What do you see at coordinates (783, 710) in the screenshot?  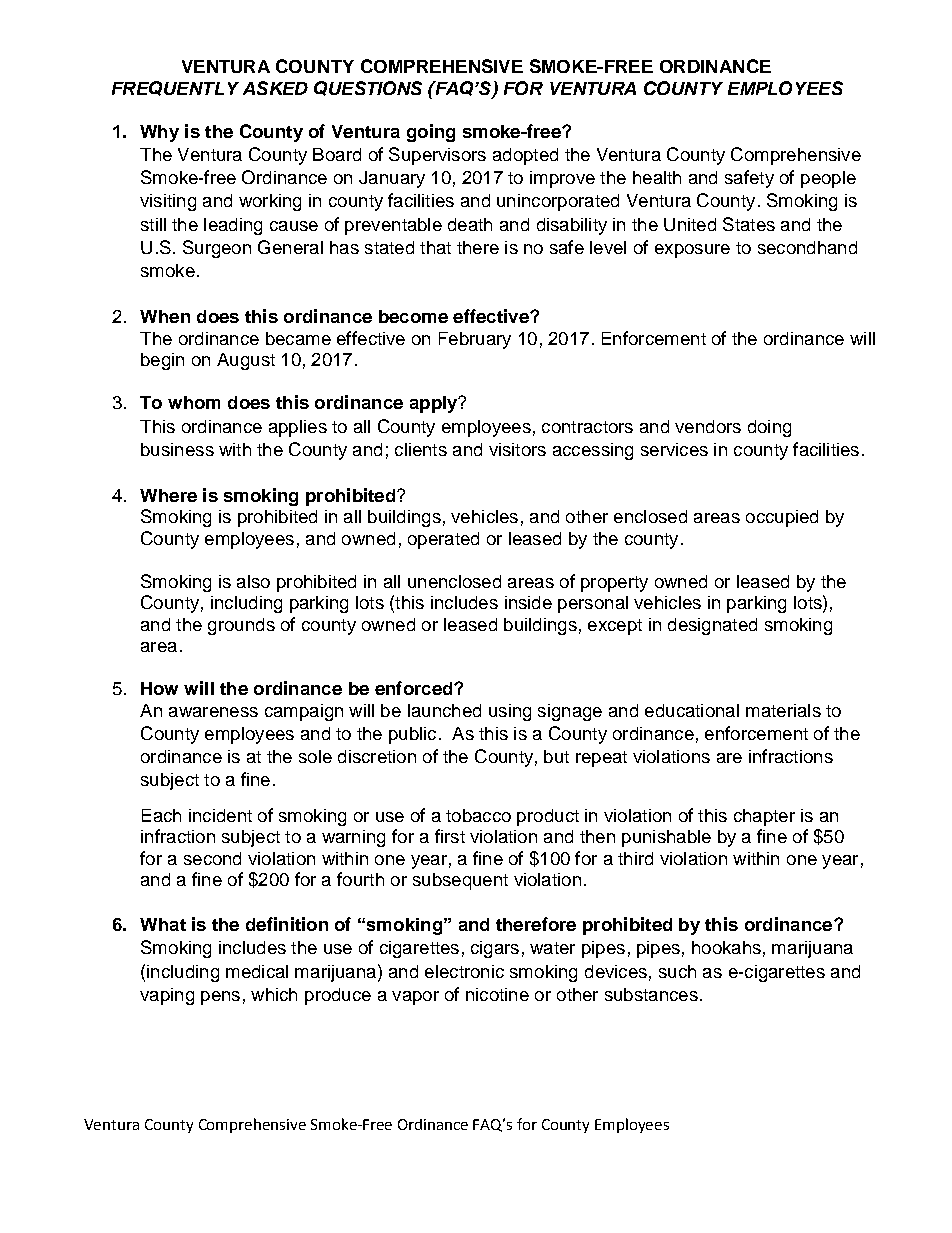 I see `materials` at bounding box center [783, 710].
